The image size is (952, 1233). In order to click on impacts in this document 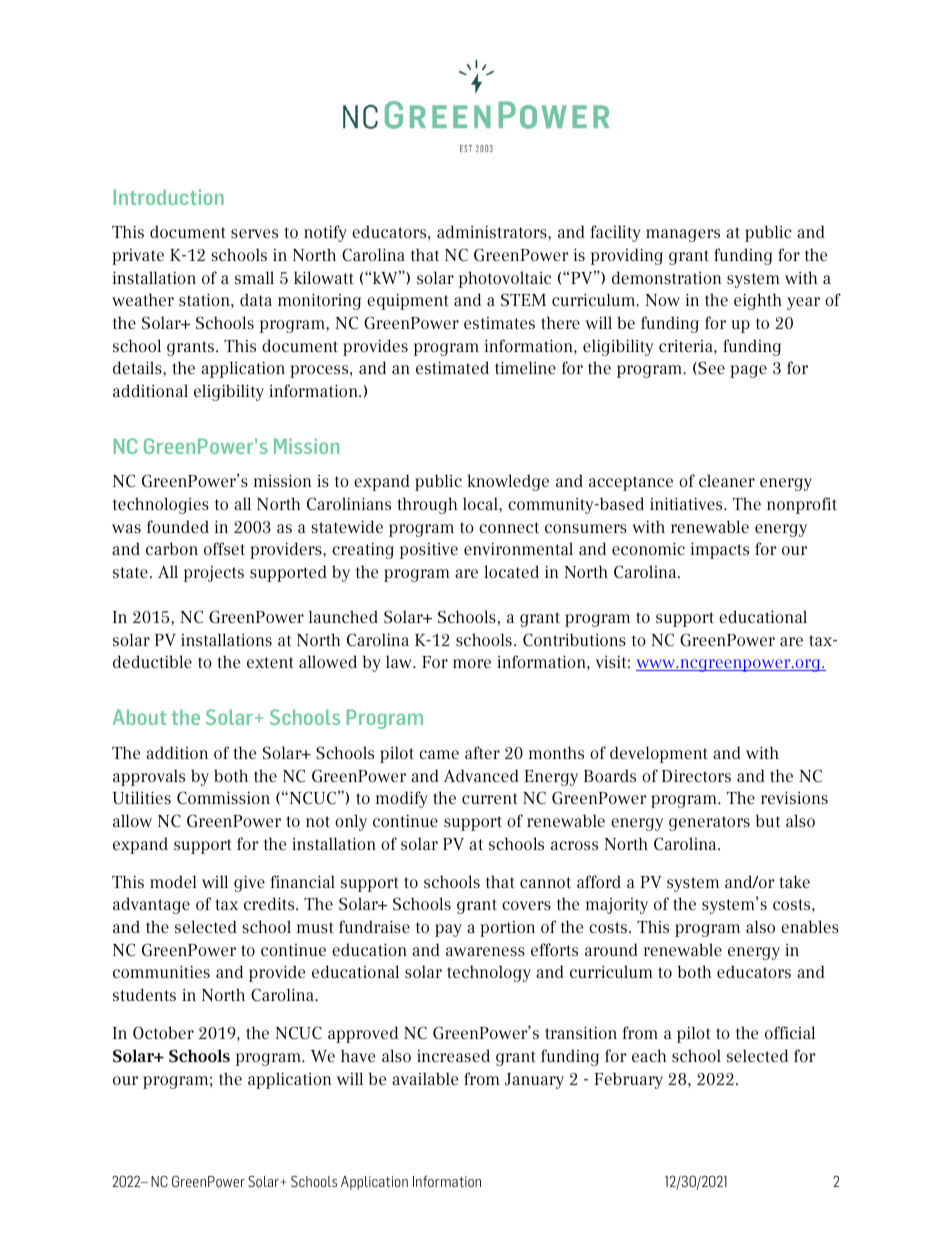, I will do `click(720, 550)`.
